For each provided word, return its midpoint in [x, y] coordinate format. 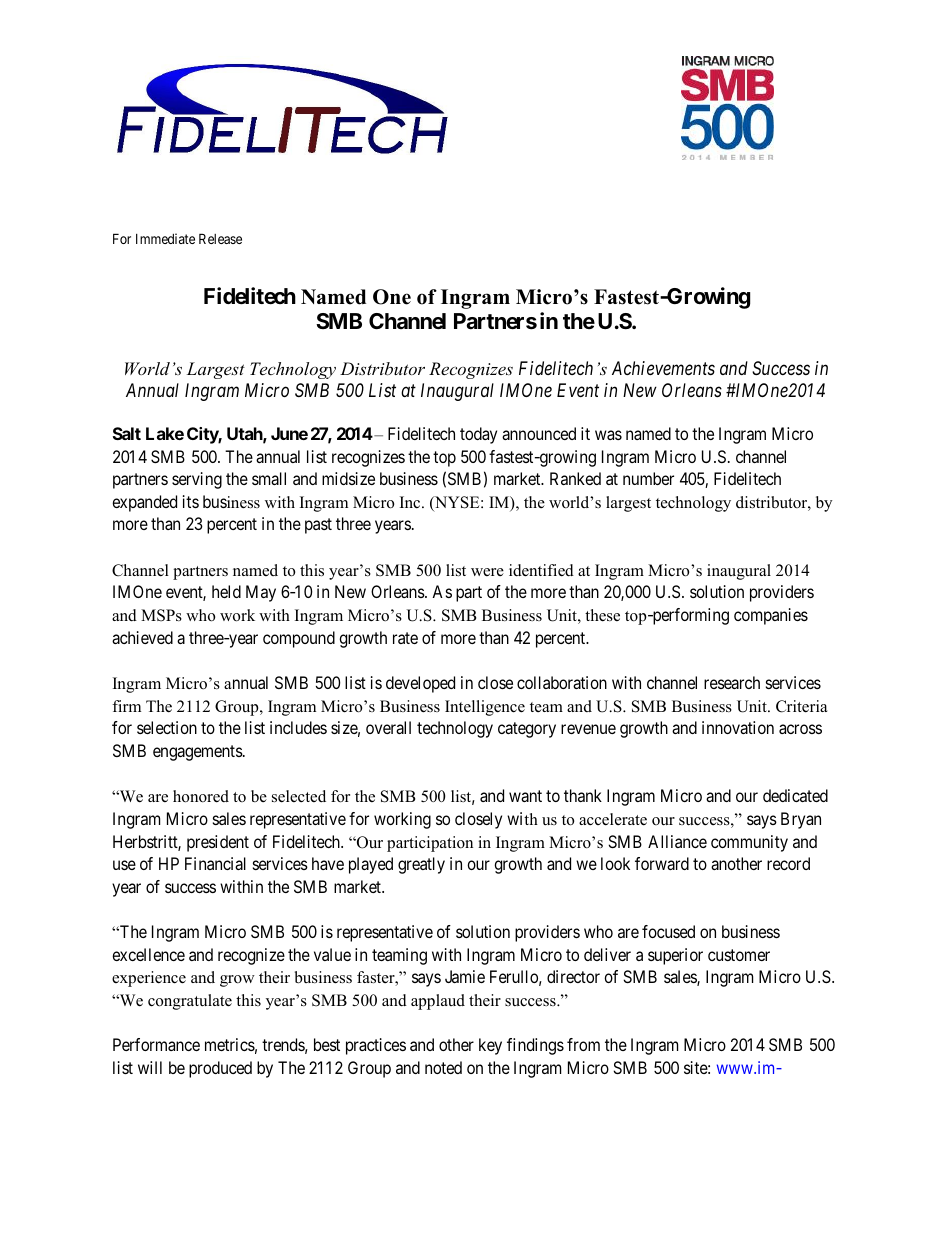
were [487, 572]
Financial [215, 863]
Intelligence [485, 708]
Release [220, 238]
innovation [738, 727]
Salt [127, 433]
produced [220, 1069]
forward [662, 863]
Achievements [663, 368]
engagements [198, 753]
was [608, 435]
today [478, 435]
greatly [421, 865]
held [226, 591]
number [648, 478]
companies [771, 616]
